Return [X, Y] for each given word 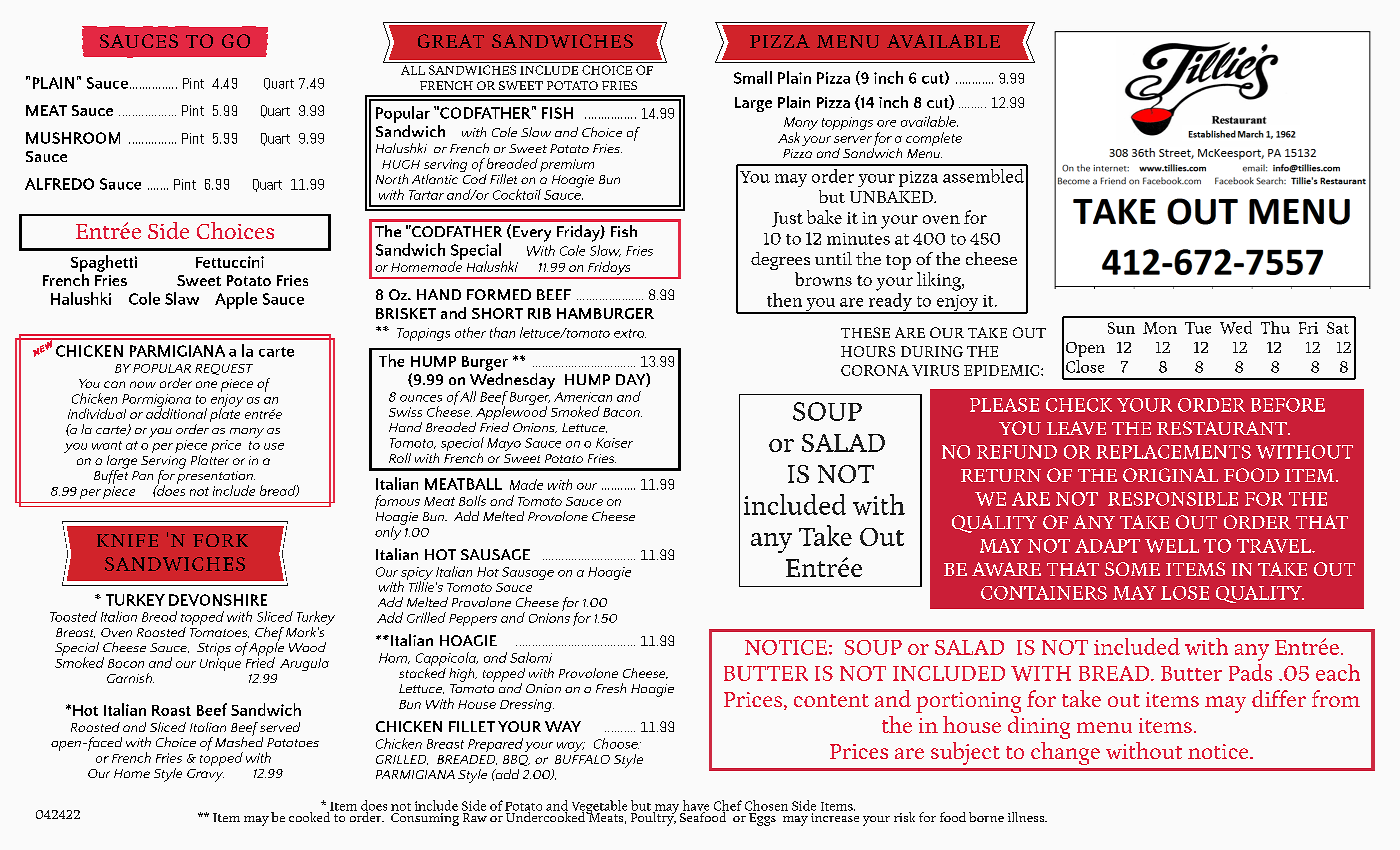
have [696, 806]
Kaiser [614, 443]
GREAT [451, 41]
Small [753, 77]
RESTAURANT [1223, 428]
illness [1027, 817]
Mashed [239, 741]
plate [225, 414]
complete [934, 139]
